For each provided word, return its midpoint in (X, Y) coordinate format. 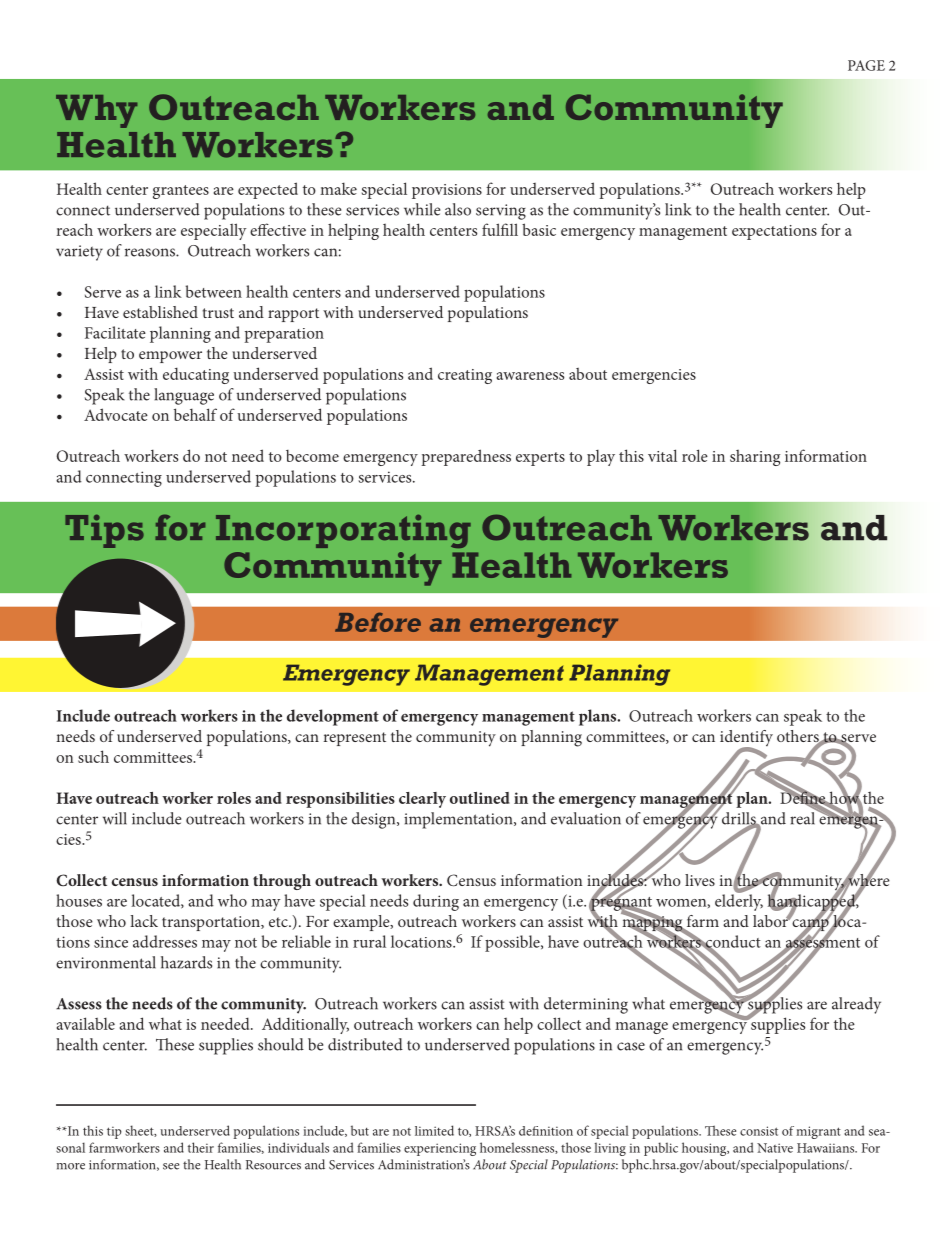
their (201, 1147)
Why (96, 111)
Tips (104, 531)
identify (746, 739)
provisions (447, 191)
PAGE (866, 65)
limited (434, 1130)
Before (378, 622)
